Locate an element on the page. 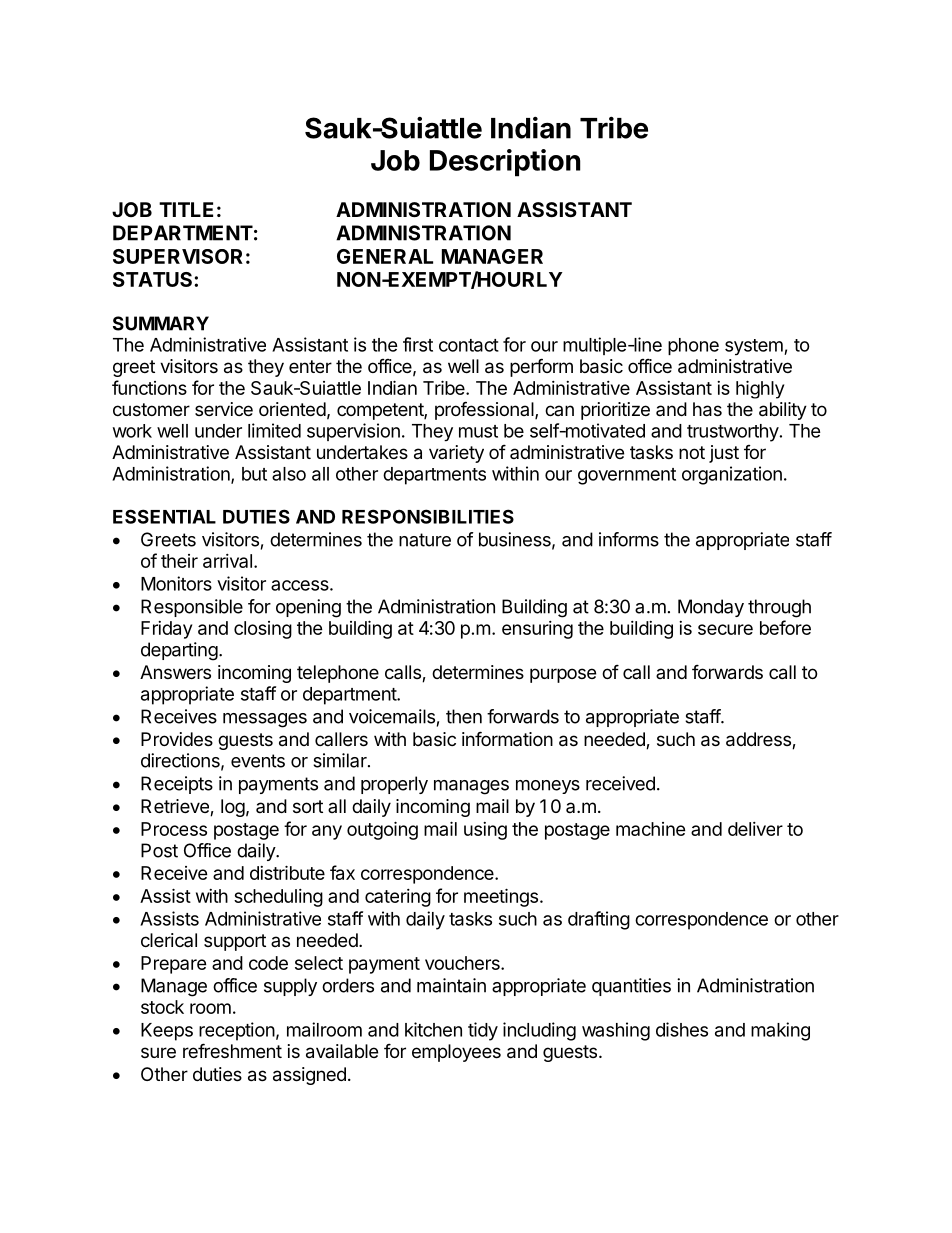 This page has height=1233, width=952. system is located at coordinates (755, 347).
